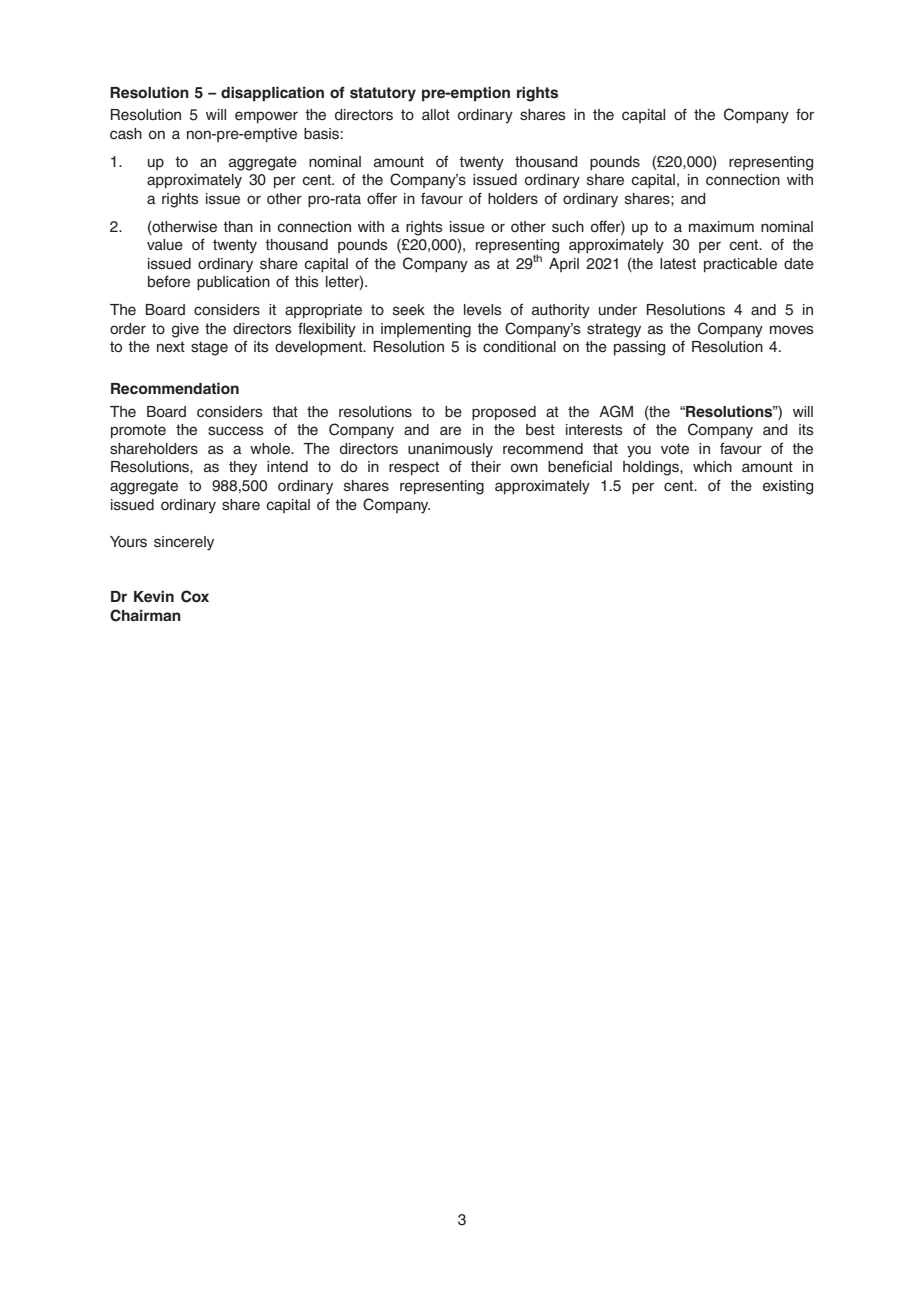 Image resolution: width=924 pixels, height=1308 pixels. What do you see at coordinates (639, 348) in the image?
I see `passing` at bounding box center [639, 348].
